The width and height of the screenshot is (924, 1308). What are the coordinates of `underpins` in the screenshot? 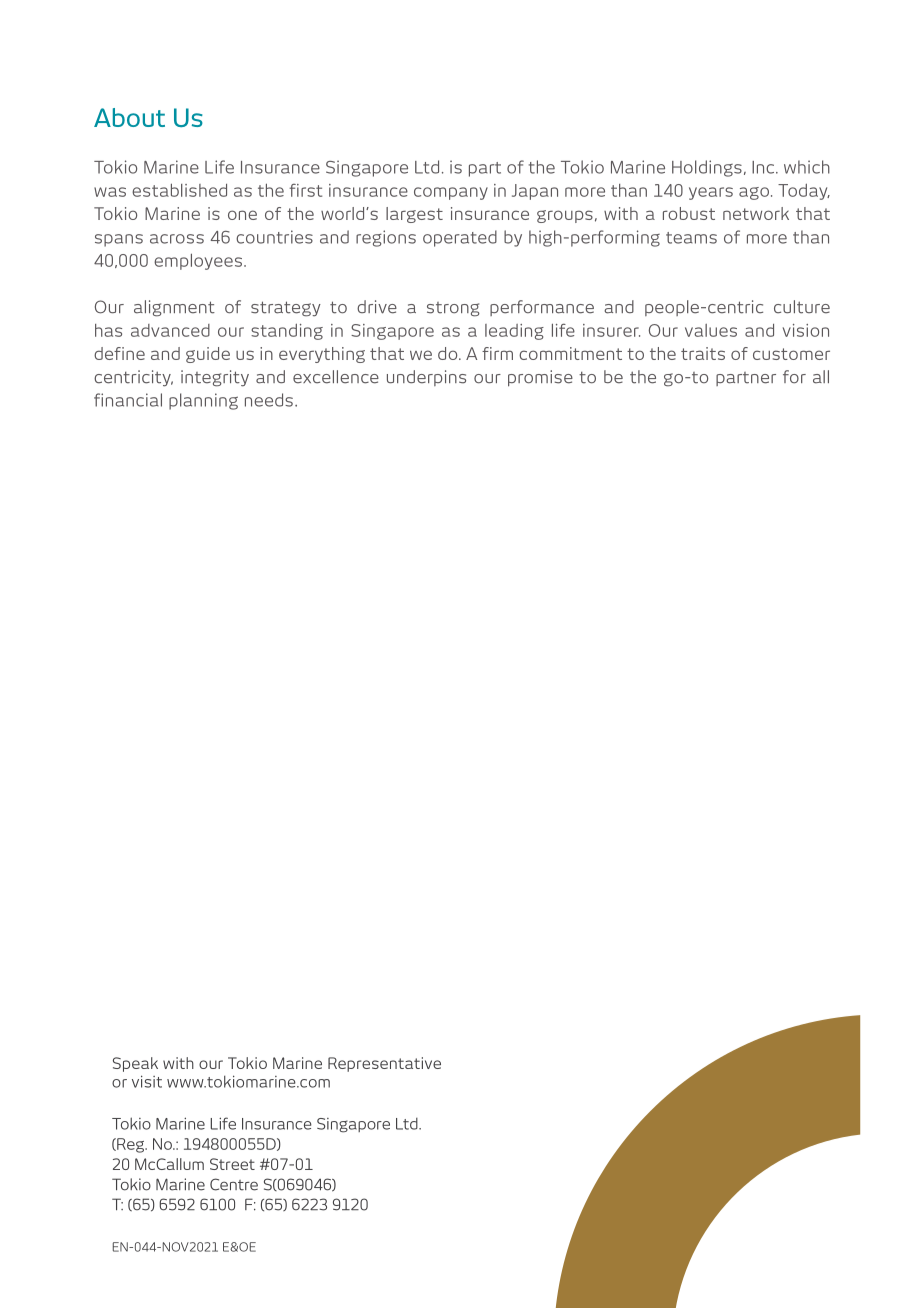 It's located at (426, 378).
